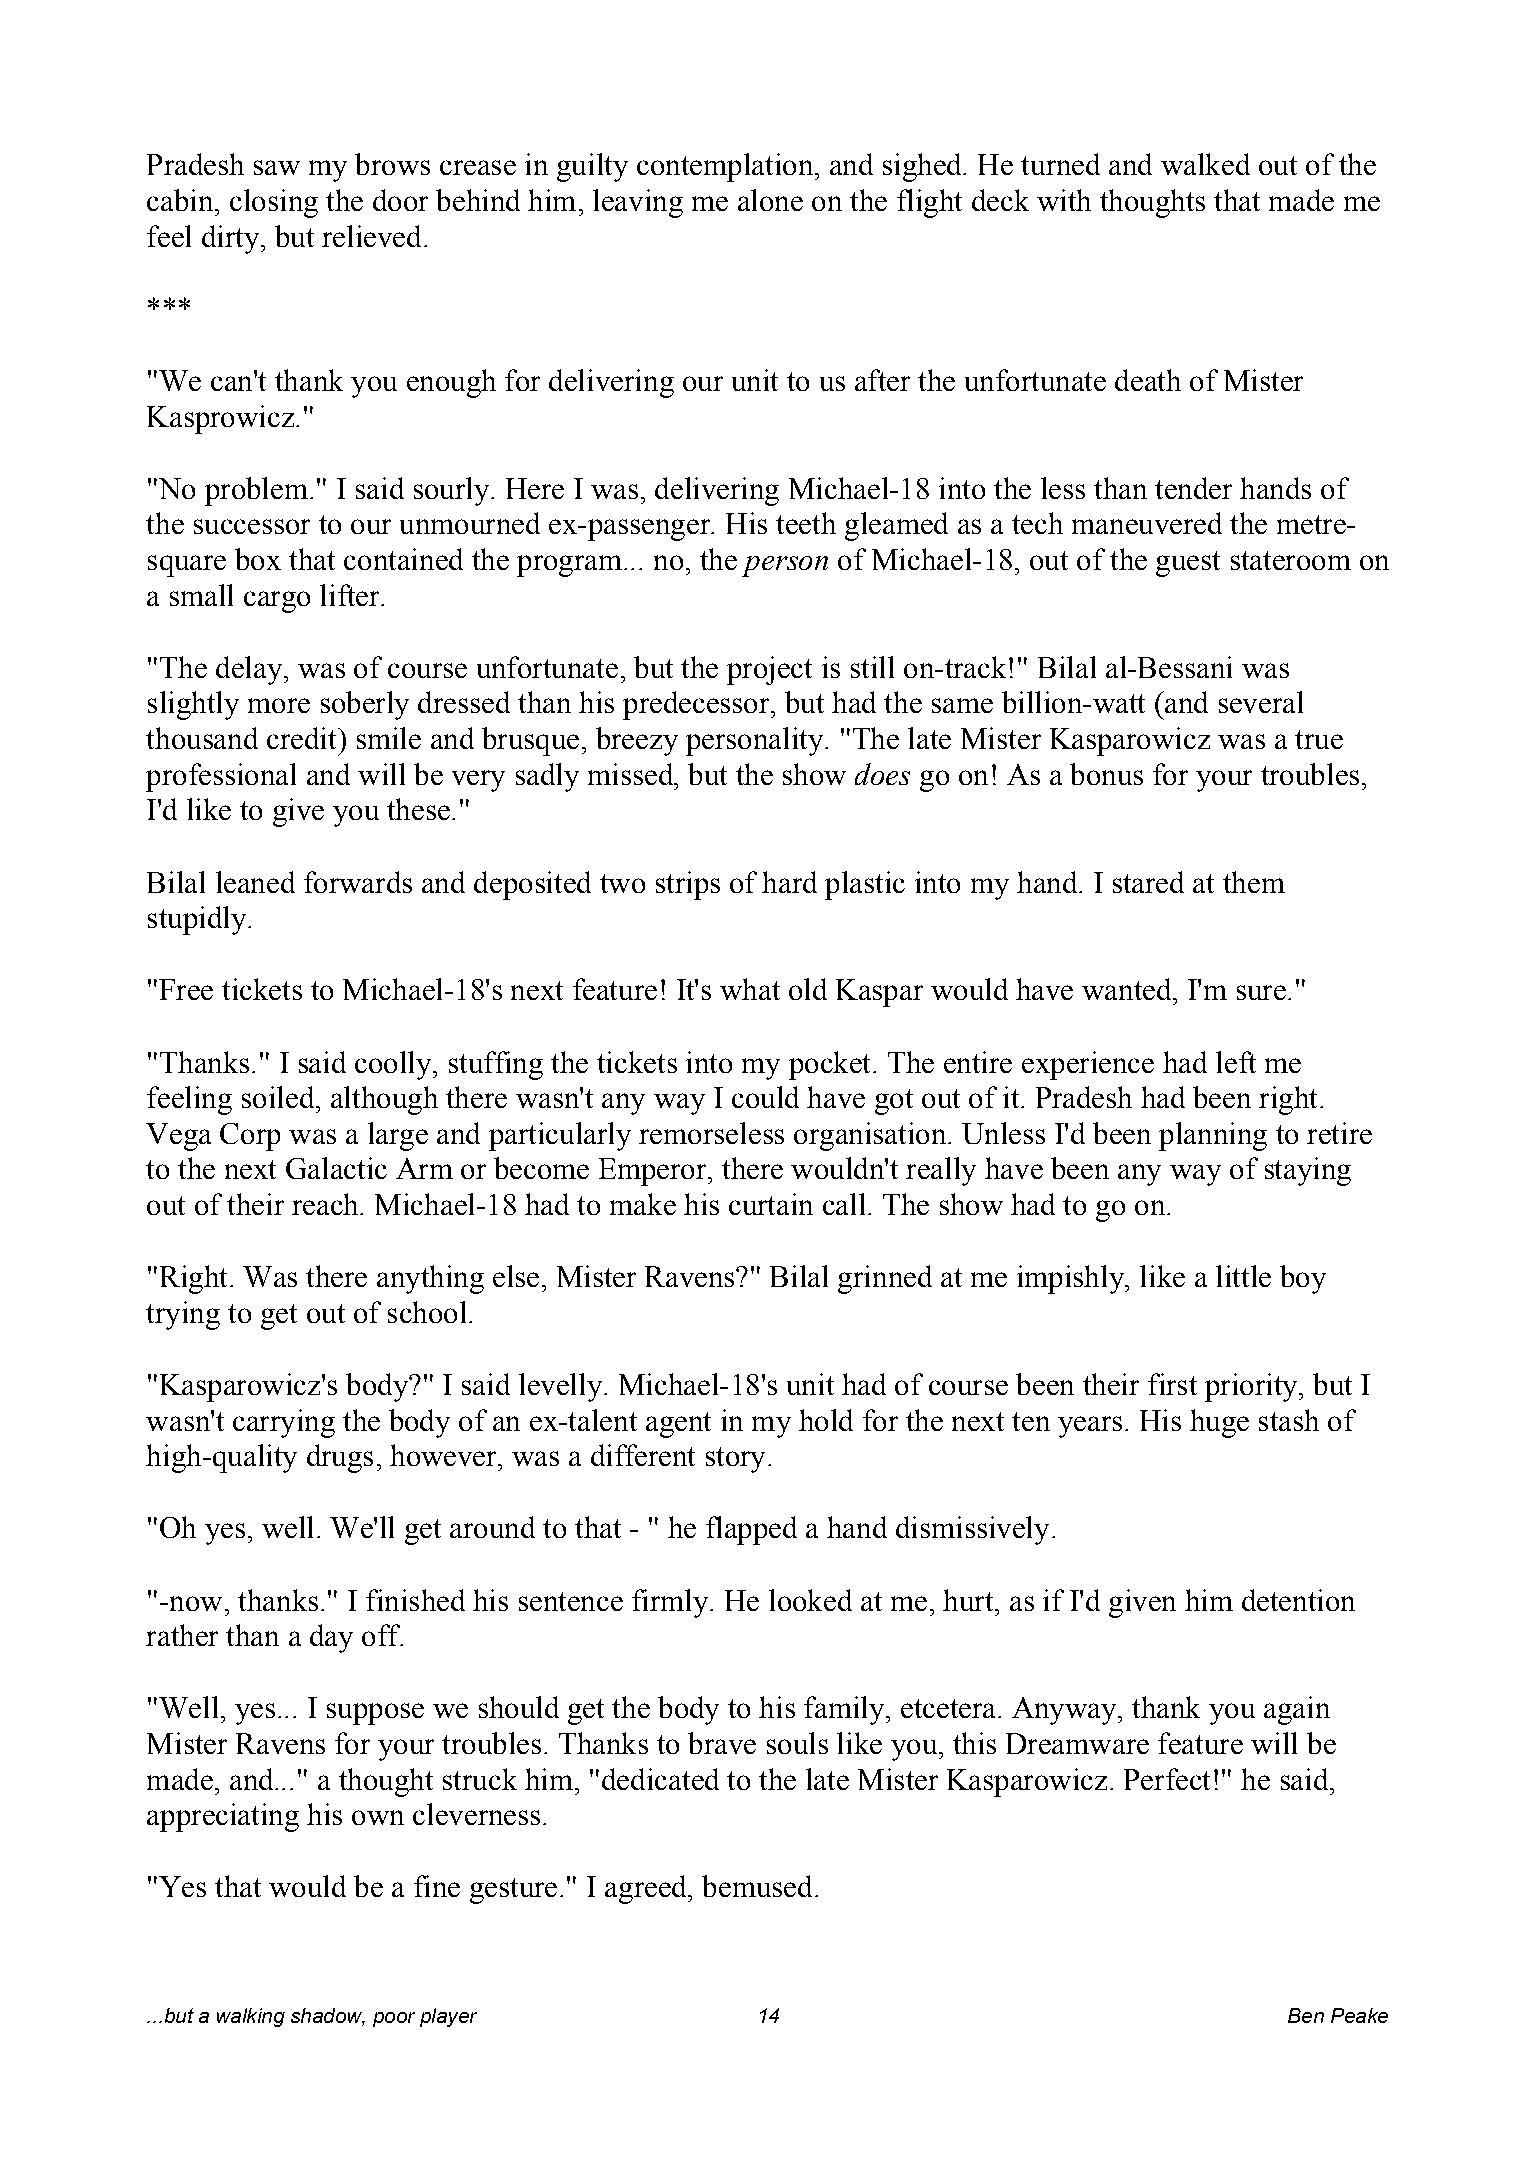 This screenshot has width=1536, height=2174. Describe the element at coordinates (279, 1097) in the screenshot. I see `soiled` at that location.
